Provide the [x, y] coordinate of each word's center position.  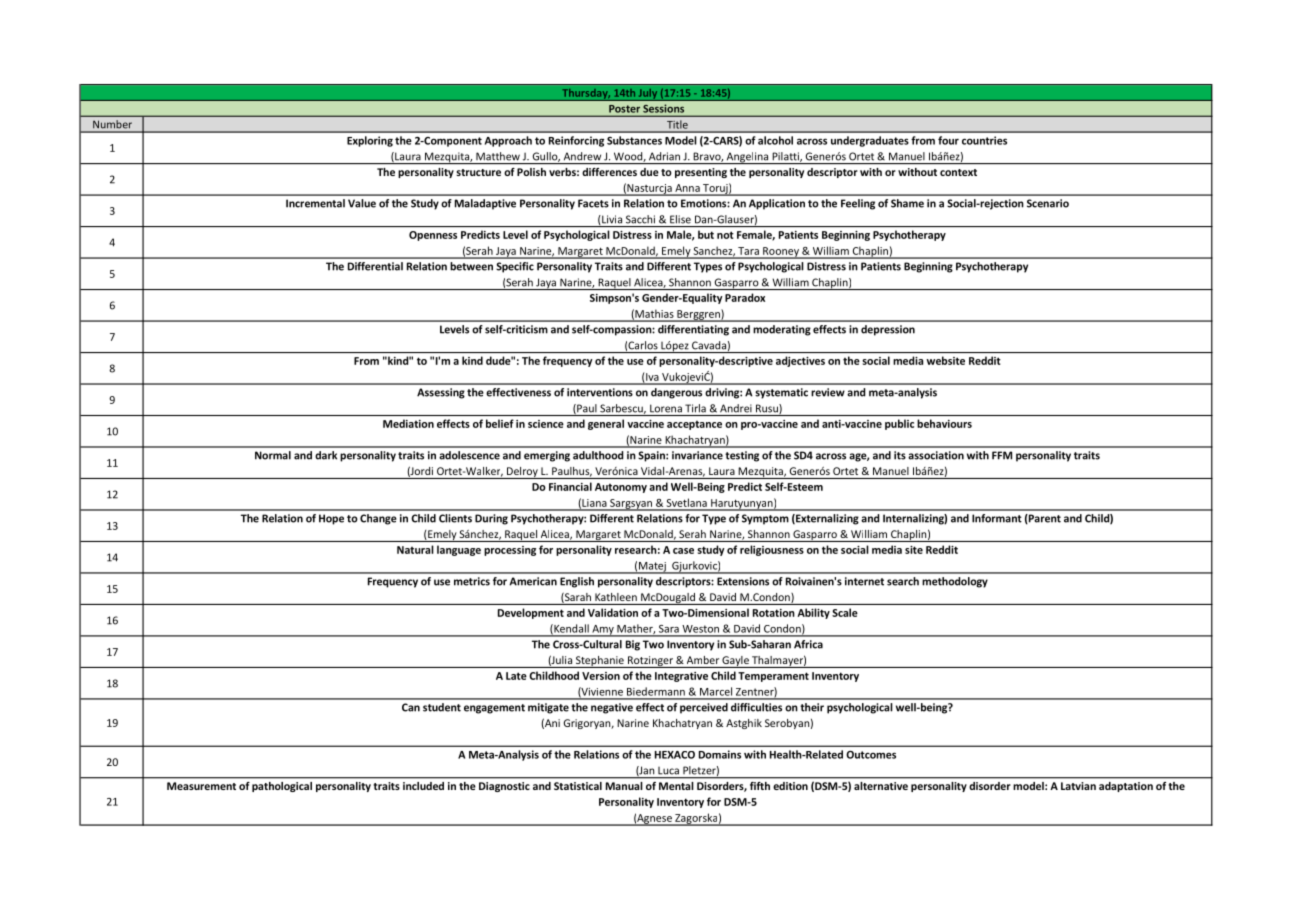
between [471, 266]
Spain [652, 456]
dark [326, 455]
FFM [1002, 455]
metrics [472, 581]
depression [888, 330]
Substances [634, 140]
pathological [282, 787]
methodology [955, 582]
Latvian [1078, 786]
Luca [668, 770]
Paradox [745, 297]
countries [984, 140]
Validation [613, 612]
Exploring [370, 141]
